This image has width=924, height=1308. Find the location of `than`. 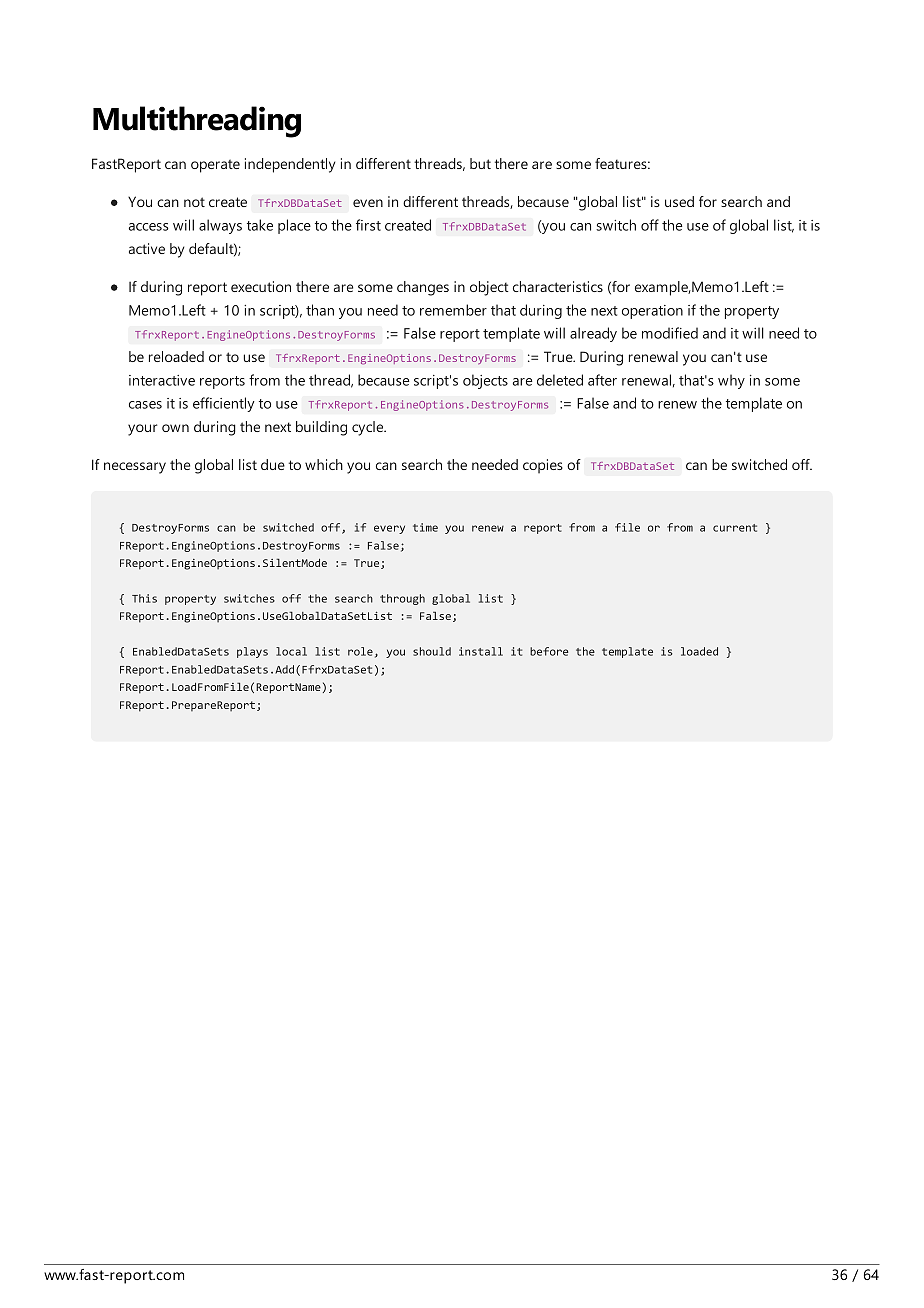

than is located at coordinates (320, 310).
